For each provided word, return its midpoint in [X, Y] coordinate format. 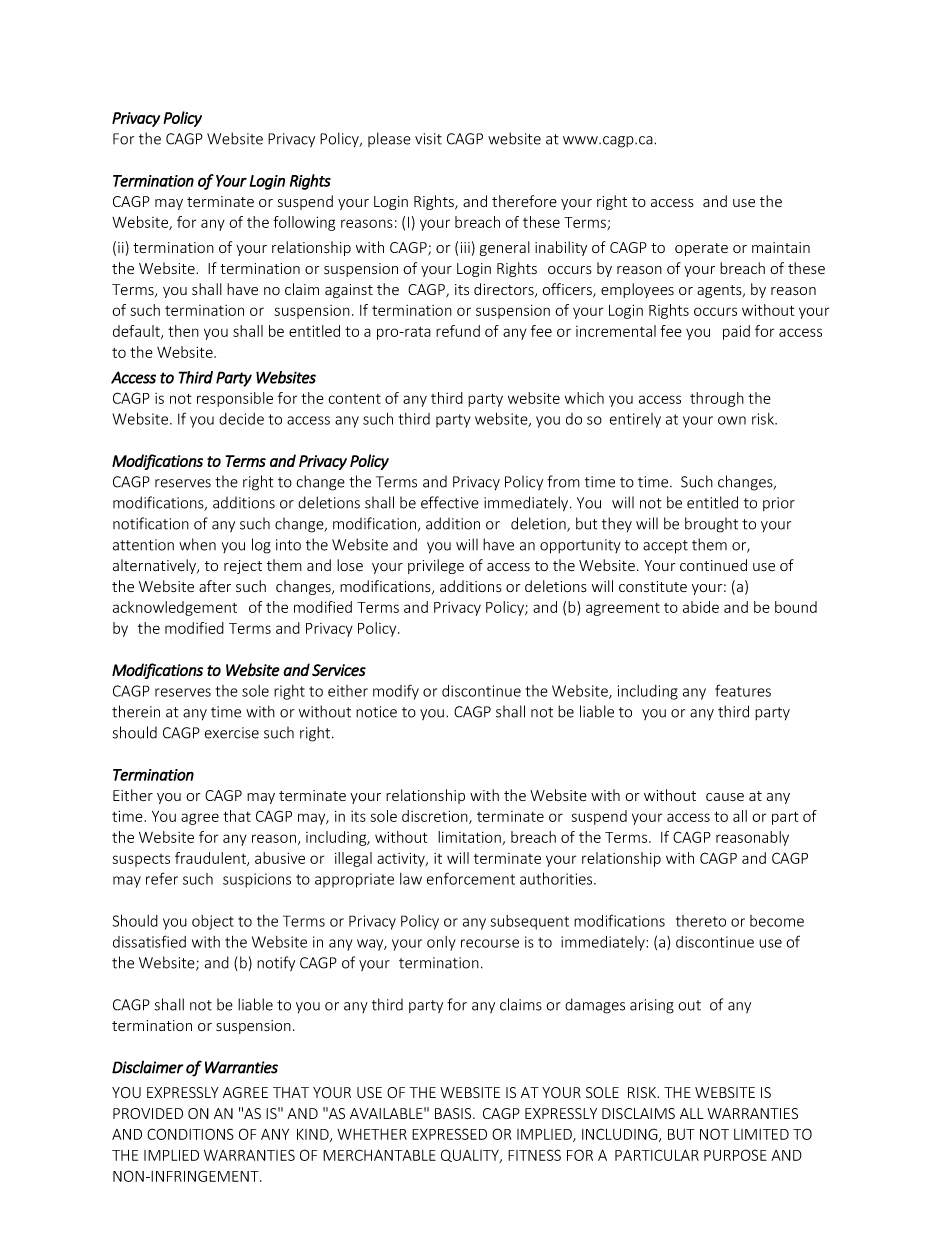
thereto [701, 921]
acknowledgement [175, 608]
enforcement [471, 878]
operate [701, 249]
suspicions [257, 880]
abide [701, 607]
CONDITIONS [190, 1134]
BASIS [454, 1114]
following [304, 223]
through [717, 399]
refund [458, 331]
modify [396, 692]
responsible [235, 399]
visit [428, 139]
